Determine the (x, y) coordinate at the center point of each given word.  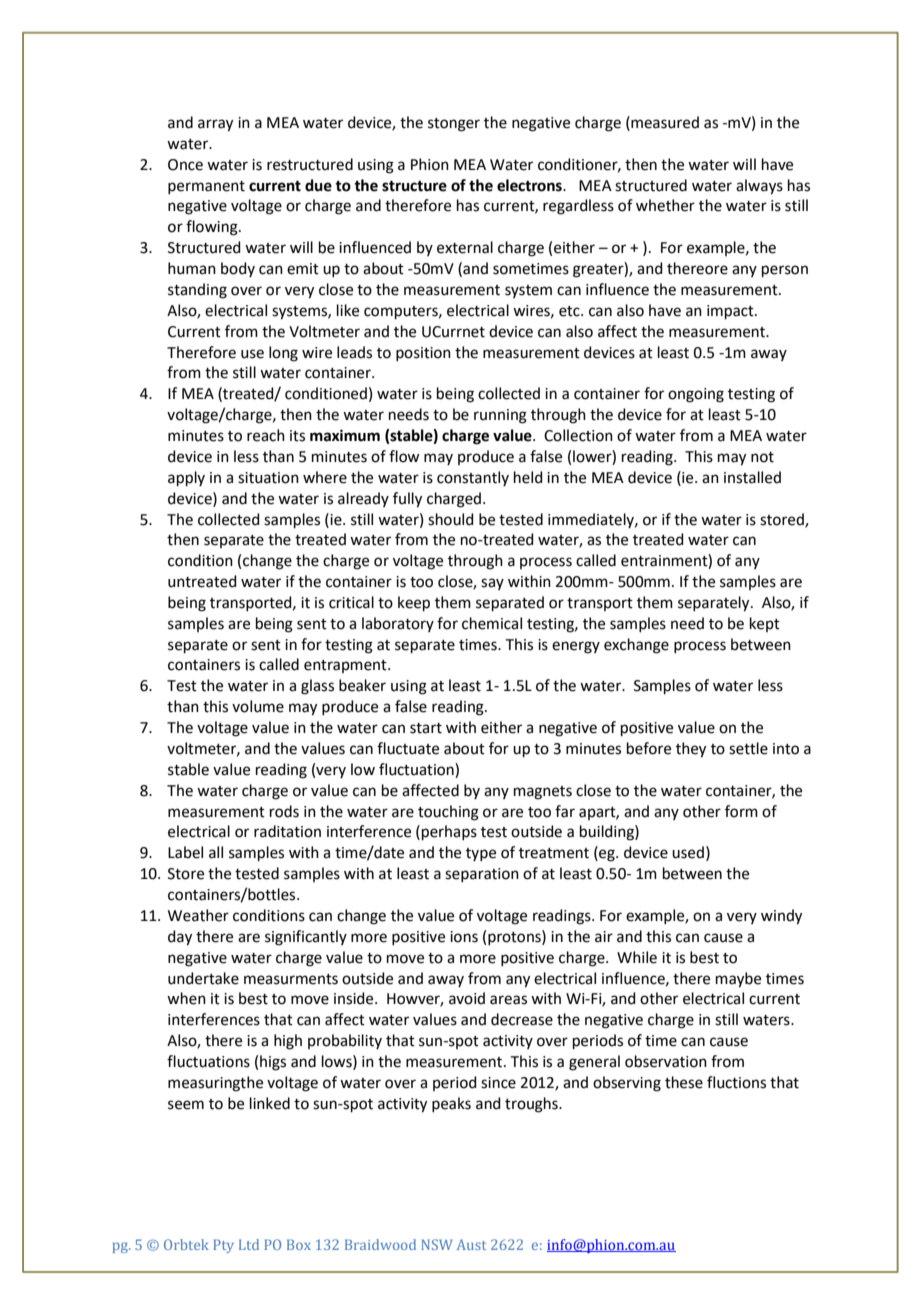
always (759, 187)
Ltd (249, 1244)
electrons (530, 185)
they (691, 750)
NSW (437, 1244)
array (215, 125)
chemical (492, 623)
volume (258, 706)
